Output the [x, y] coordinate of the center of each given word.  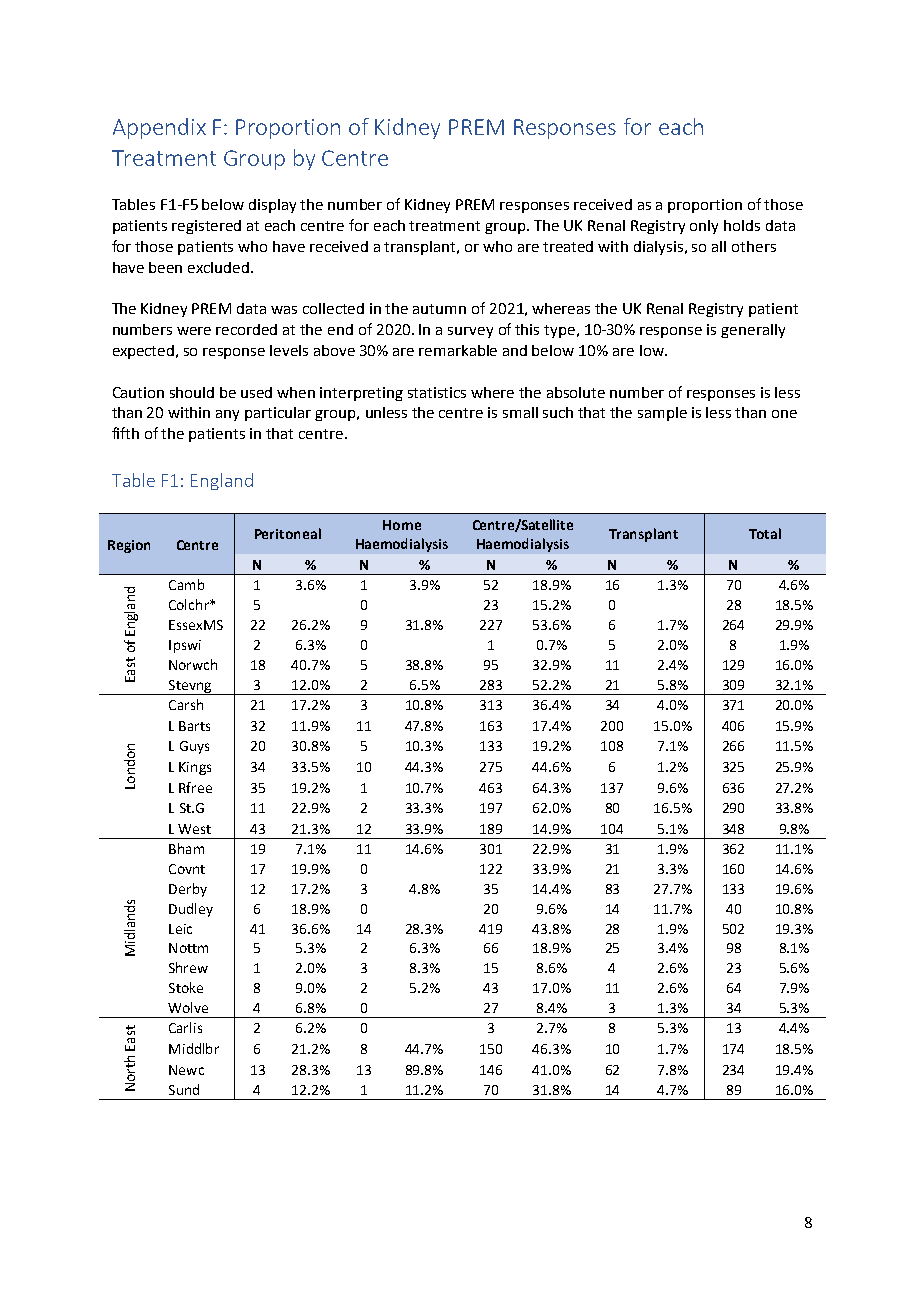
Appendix [159, 128]
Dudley [191, 910]
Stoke [186, 987]
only [704, 227]
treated [568, 246]
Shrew [188, 967]
